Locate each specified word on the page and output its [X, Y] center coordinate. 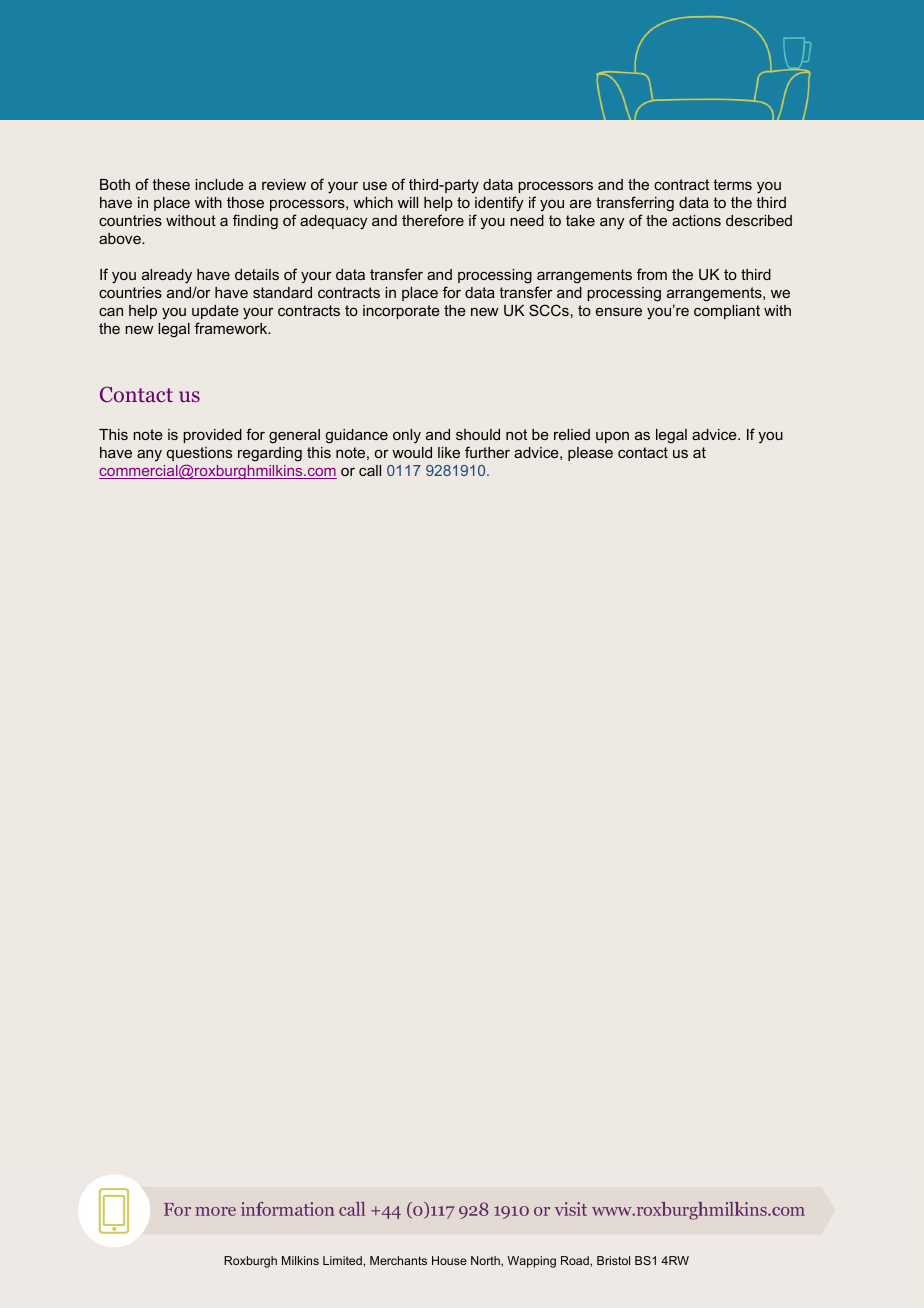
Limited [342, 1260]
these [171, 184]
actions [696, 220]
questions [199, 454]
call [370, 470]
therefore [433, 220]
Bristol [613, 1260]
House [449, 1260]
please [590, 454]
